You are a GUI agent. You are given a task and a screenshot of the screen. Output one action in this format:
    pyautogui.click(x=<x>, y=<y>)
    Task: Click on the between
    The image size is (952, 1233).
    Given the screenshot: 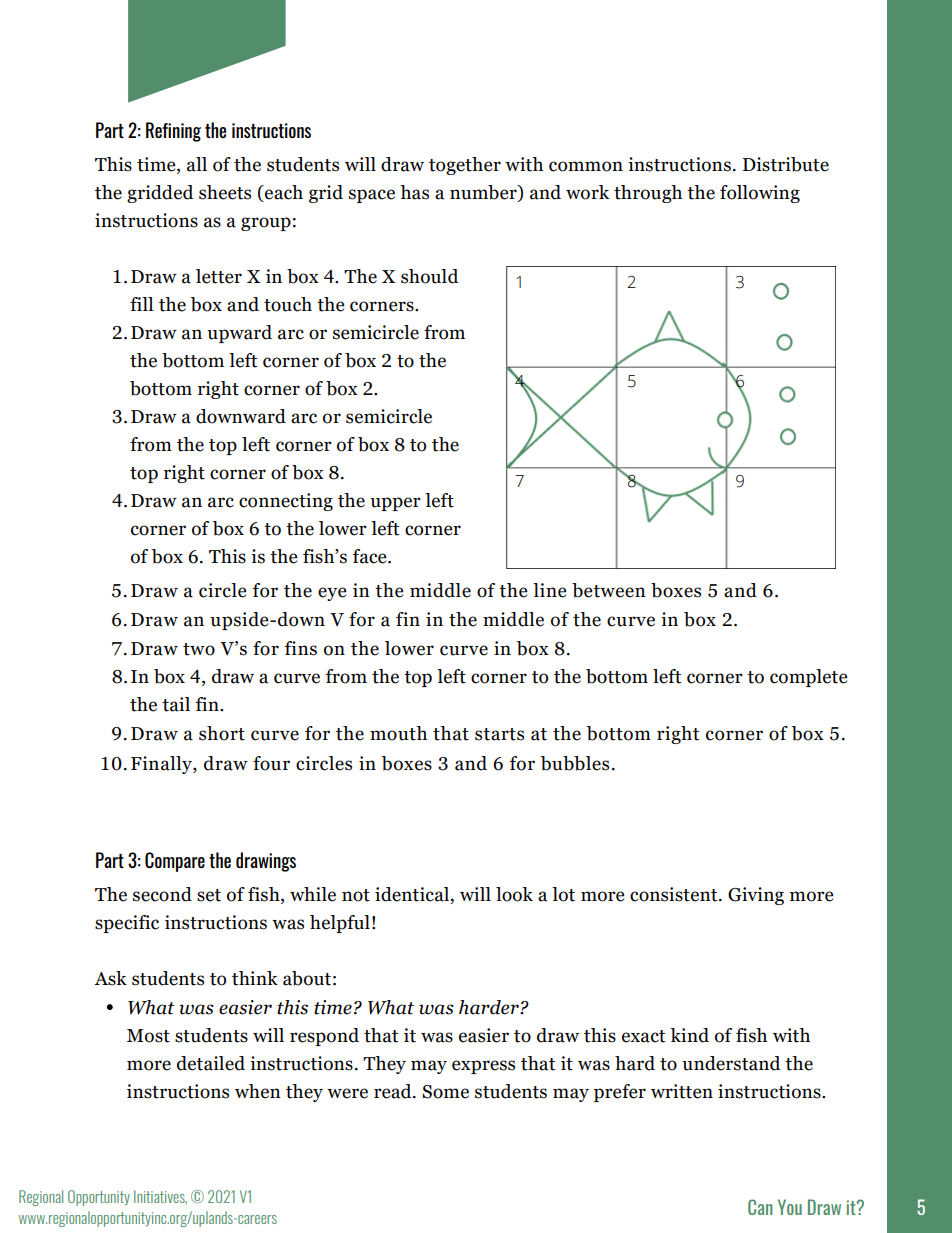 What is the action you would take?
    pyautogui.click(x=609, y=590)
